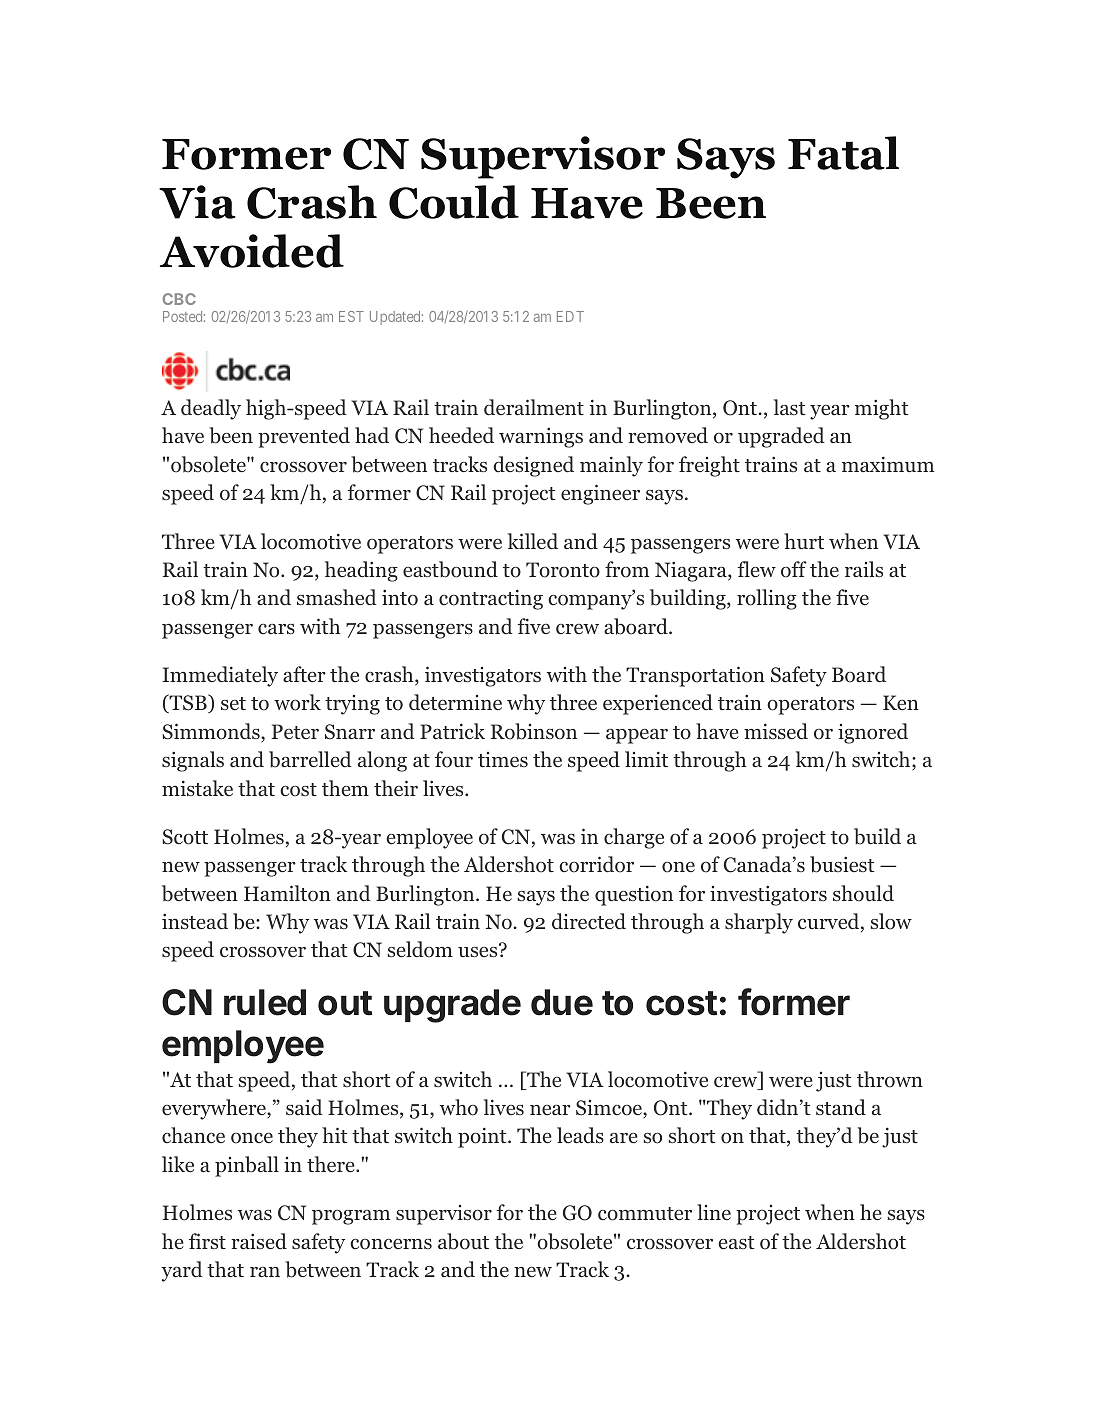 The width and height of the screenshot is (1101, 1425). Describe the element at coordinates (562, 1002) in the screenshot. I see `due` at that location.
